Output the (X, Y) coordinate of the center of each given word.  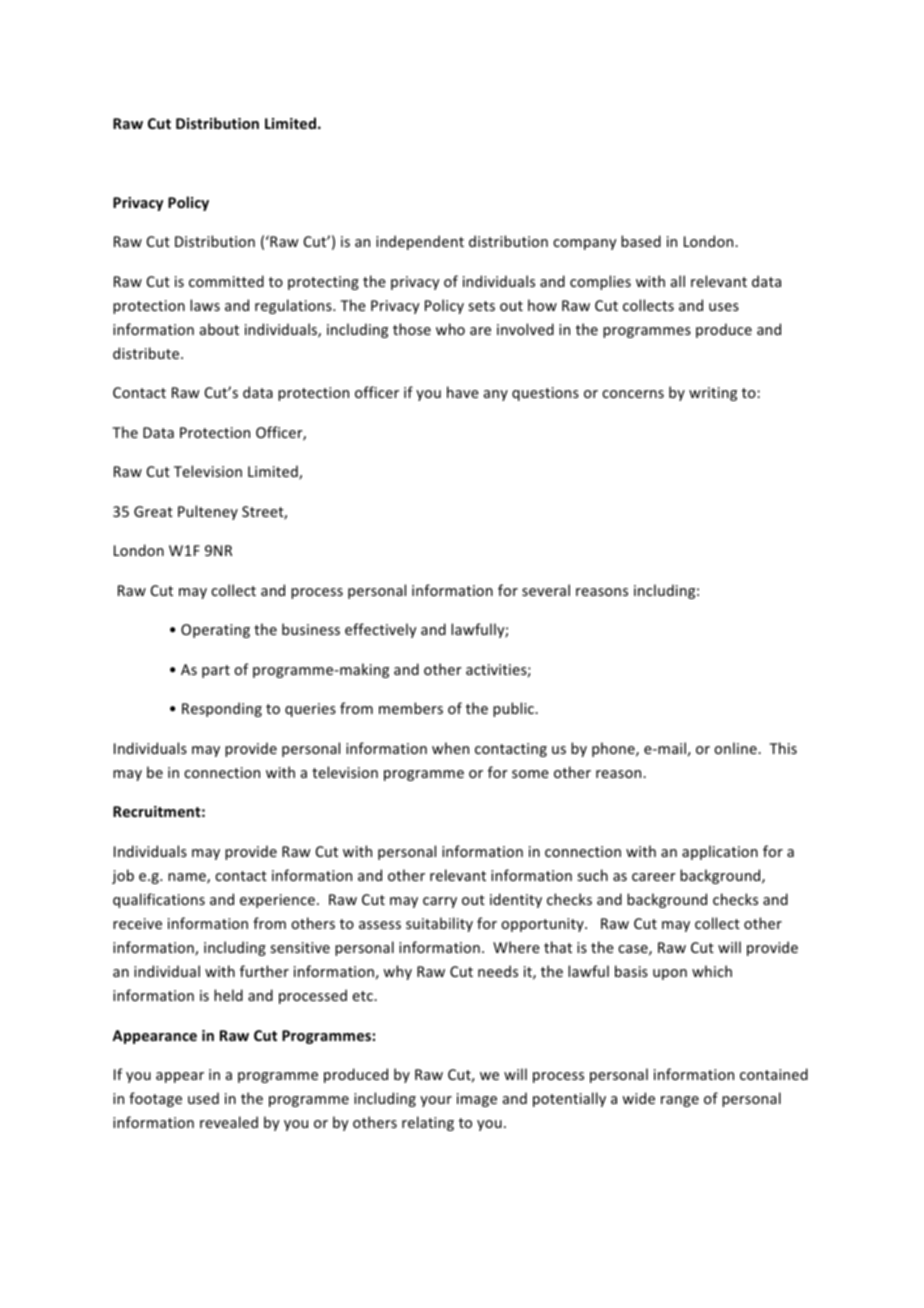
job (123, 876)
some (530, 774)
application (720, 852)
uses (724, 307)
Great (153, 511)
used (203, 1098)
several (546, 590)
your (436, 1101)
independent (420, 242)
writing (713, 394)
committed (226, 281)
